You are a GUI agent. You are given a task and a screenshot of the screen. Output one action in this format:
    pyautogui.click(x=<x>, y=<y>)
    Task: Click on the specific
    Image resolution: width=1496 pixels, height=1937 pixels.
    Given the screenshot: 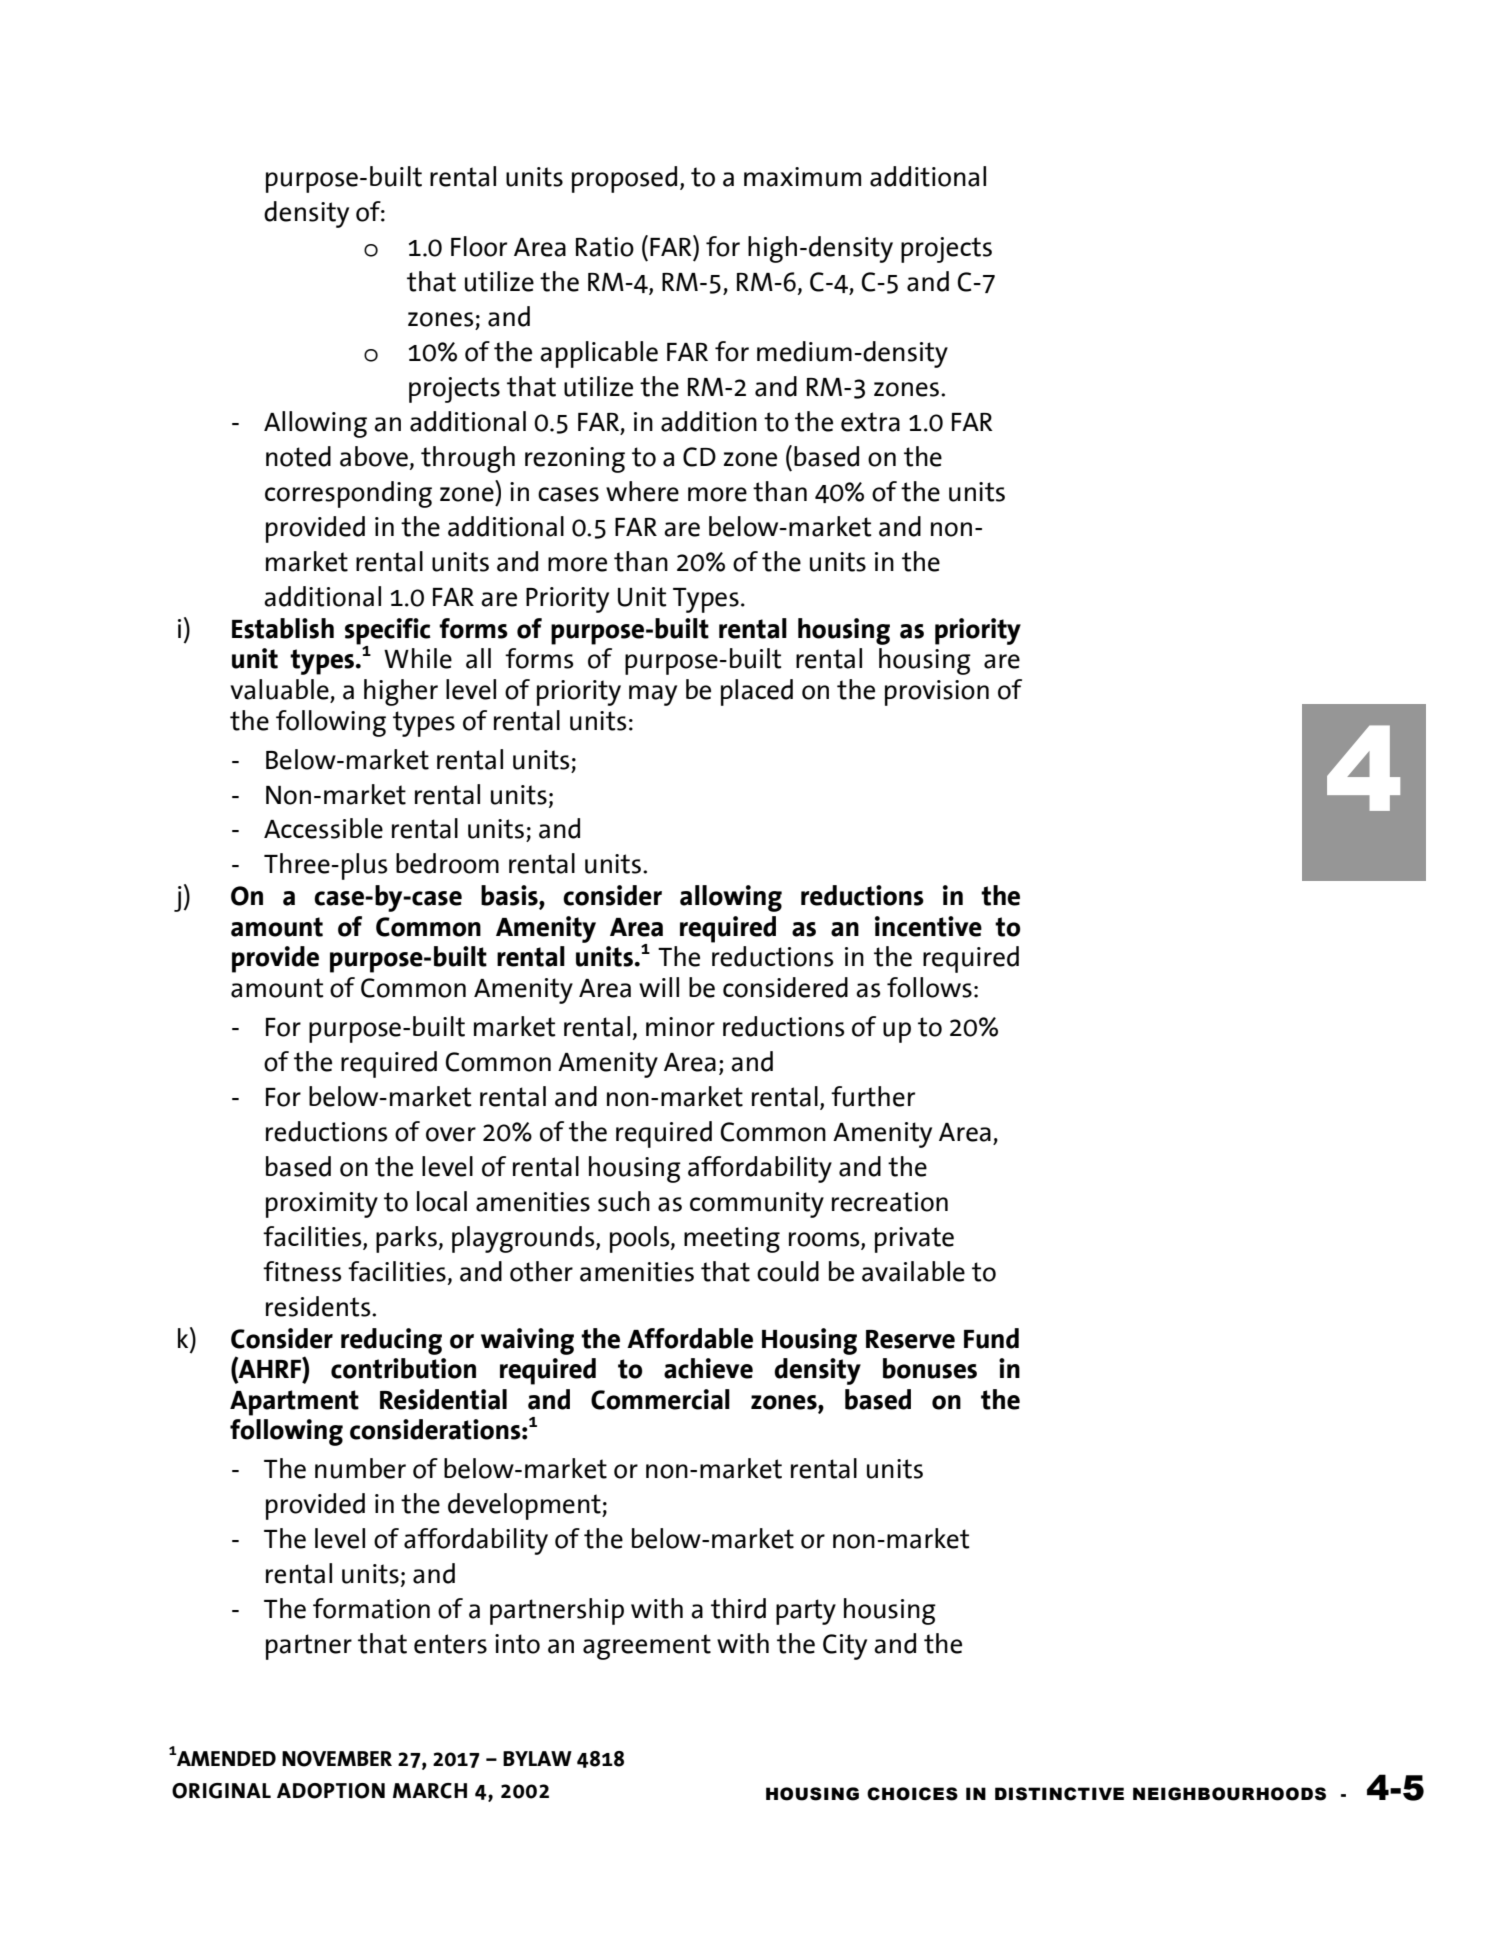 What is the action you would take?
    pyautogui.click(x=388, y=632)
